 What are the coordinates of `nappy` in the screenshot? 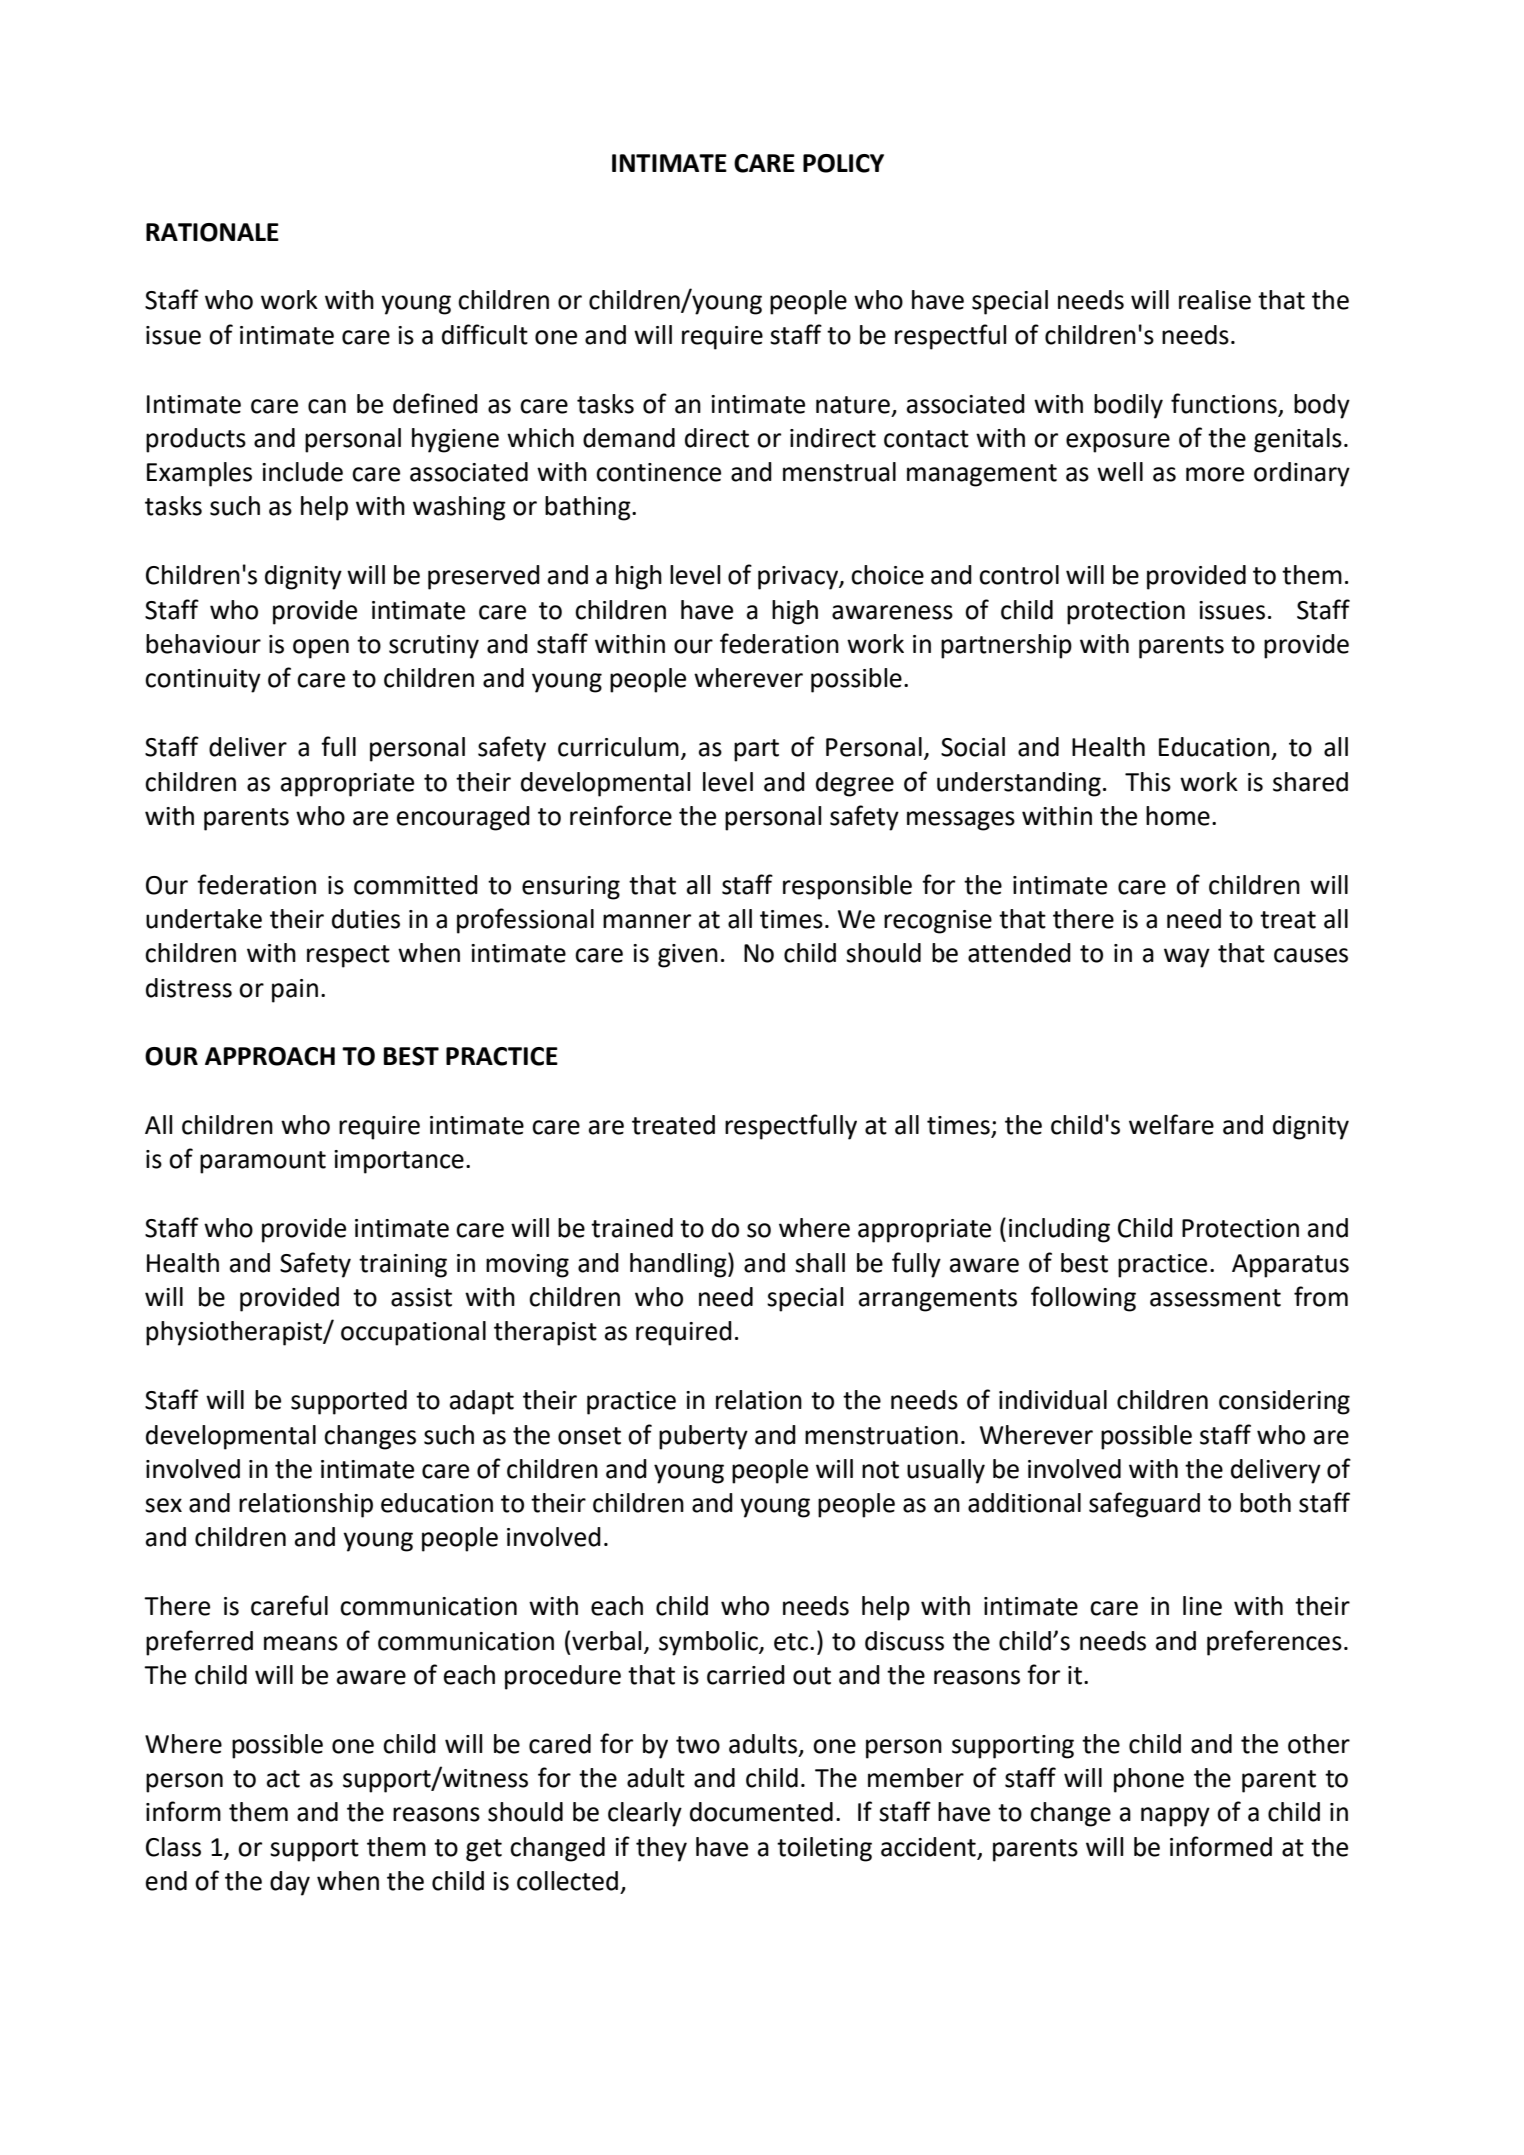 It's located at (1175, 1817).
